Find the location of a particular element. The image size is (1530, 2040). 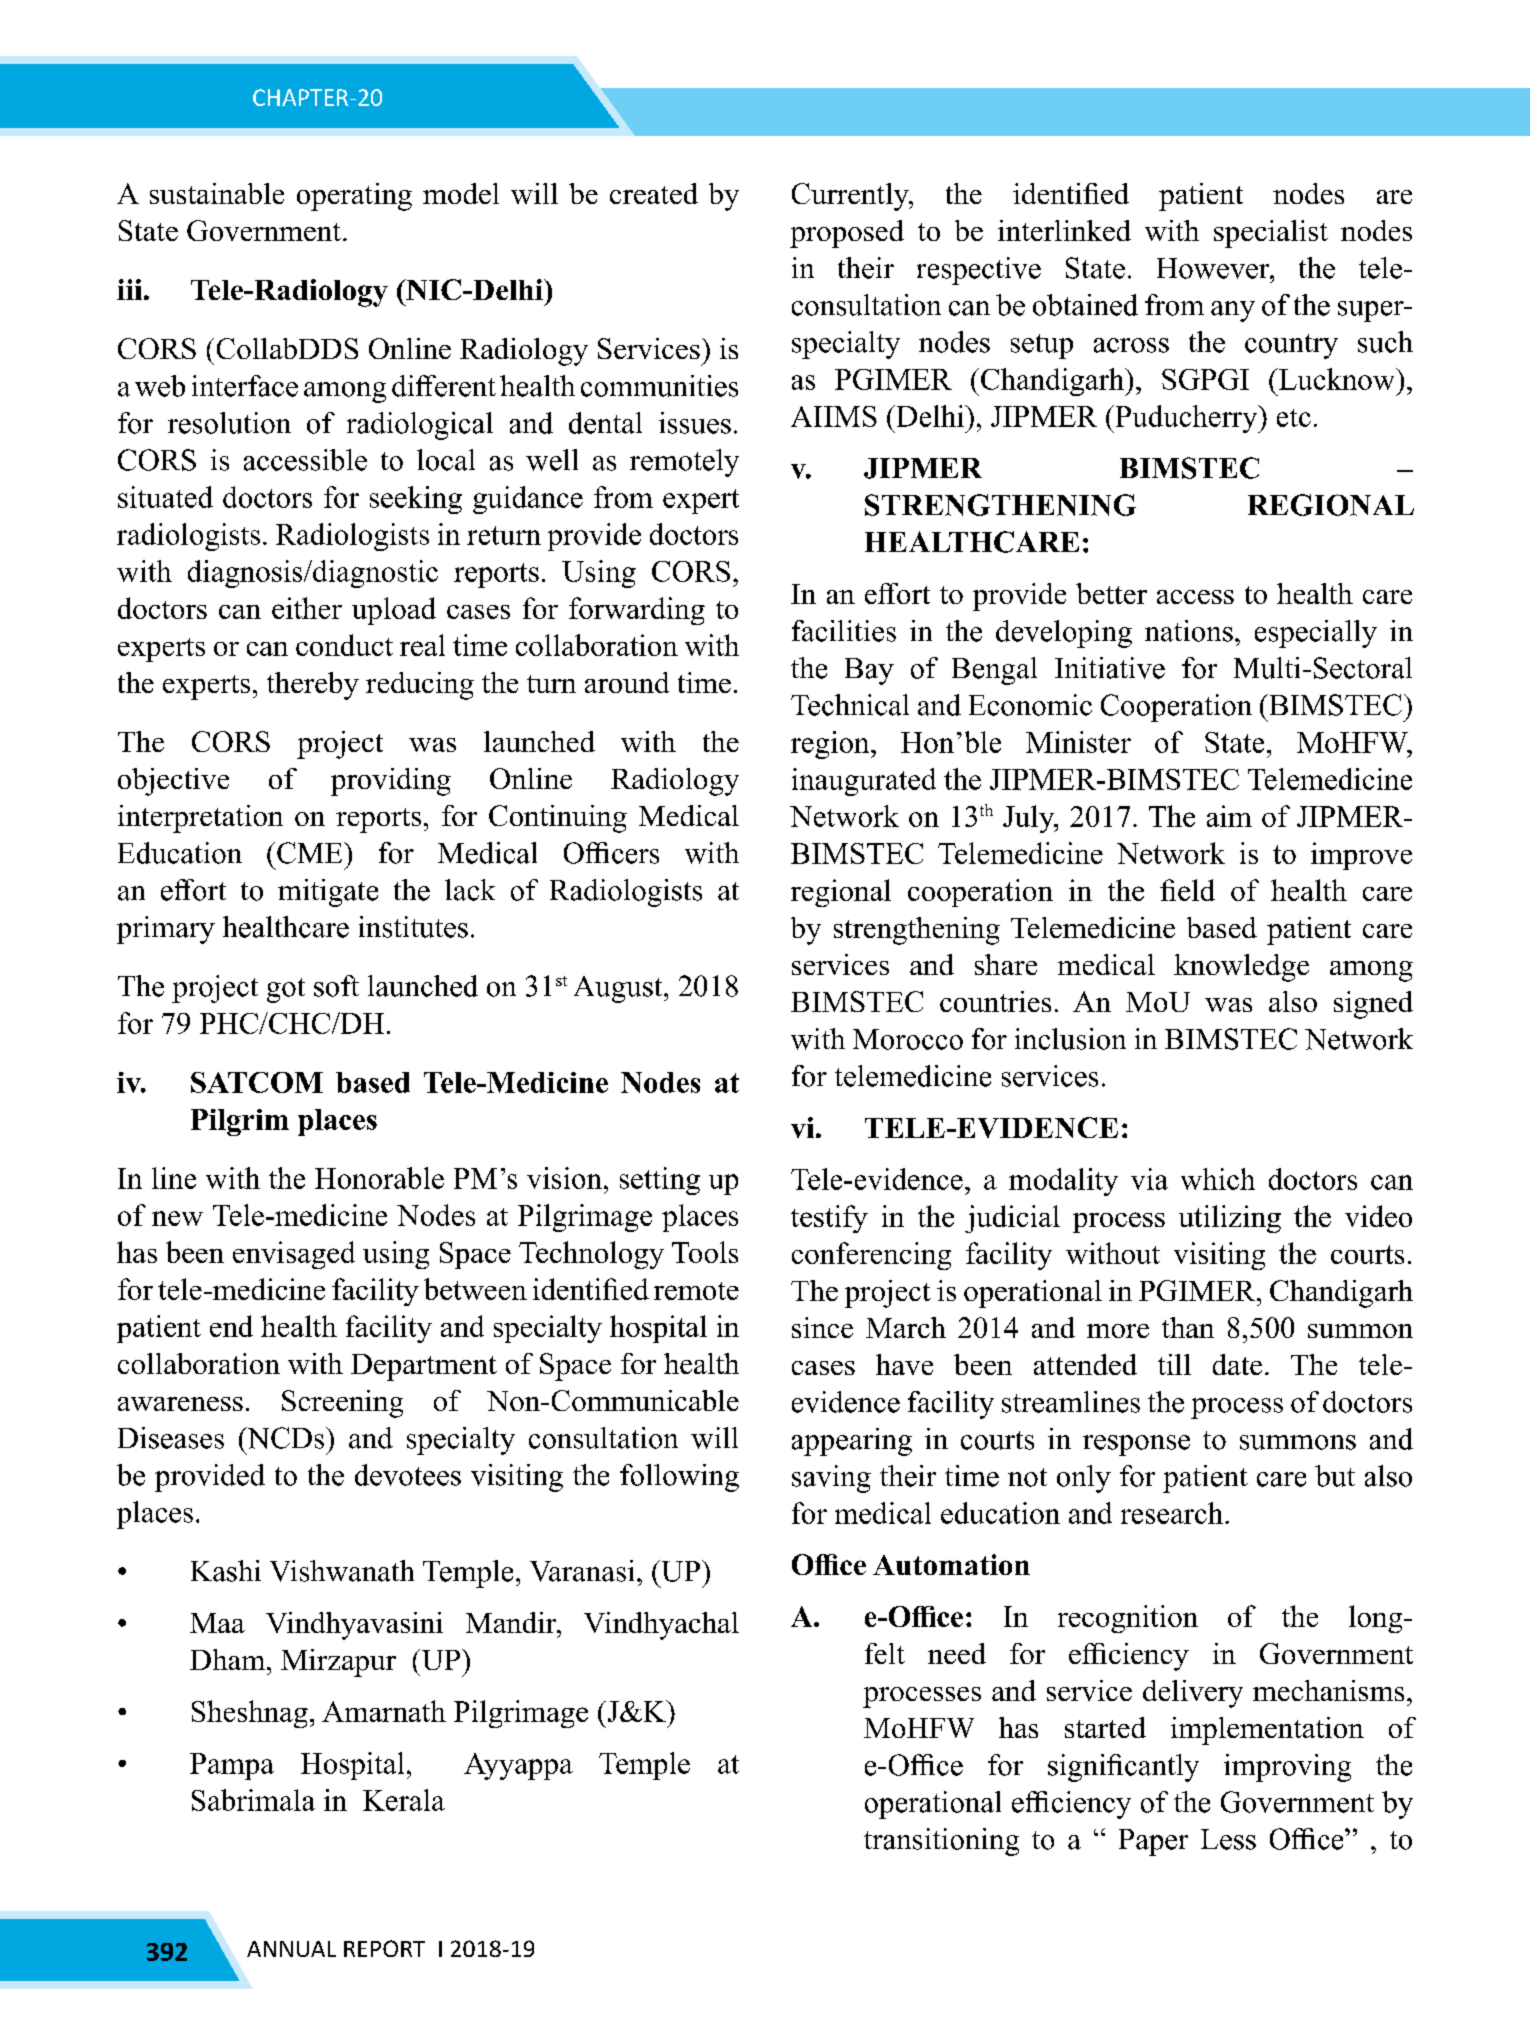

specialist is located at coordinates (1271, 234).
